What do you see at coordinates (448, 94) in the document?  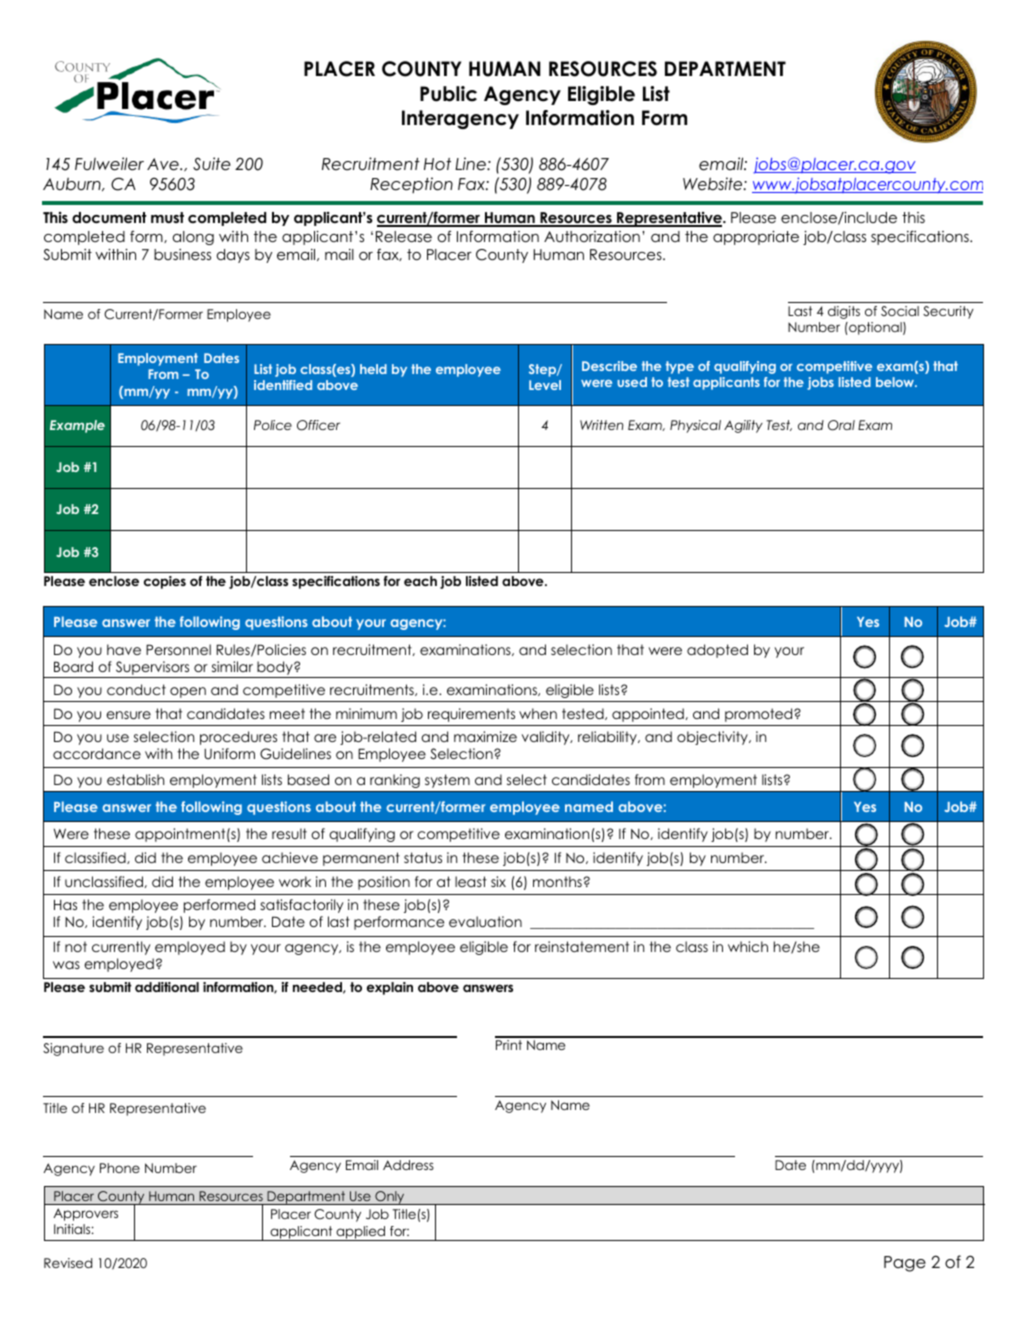 I see `Public` at bounding box center [448, 94].
